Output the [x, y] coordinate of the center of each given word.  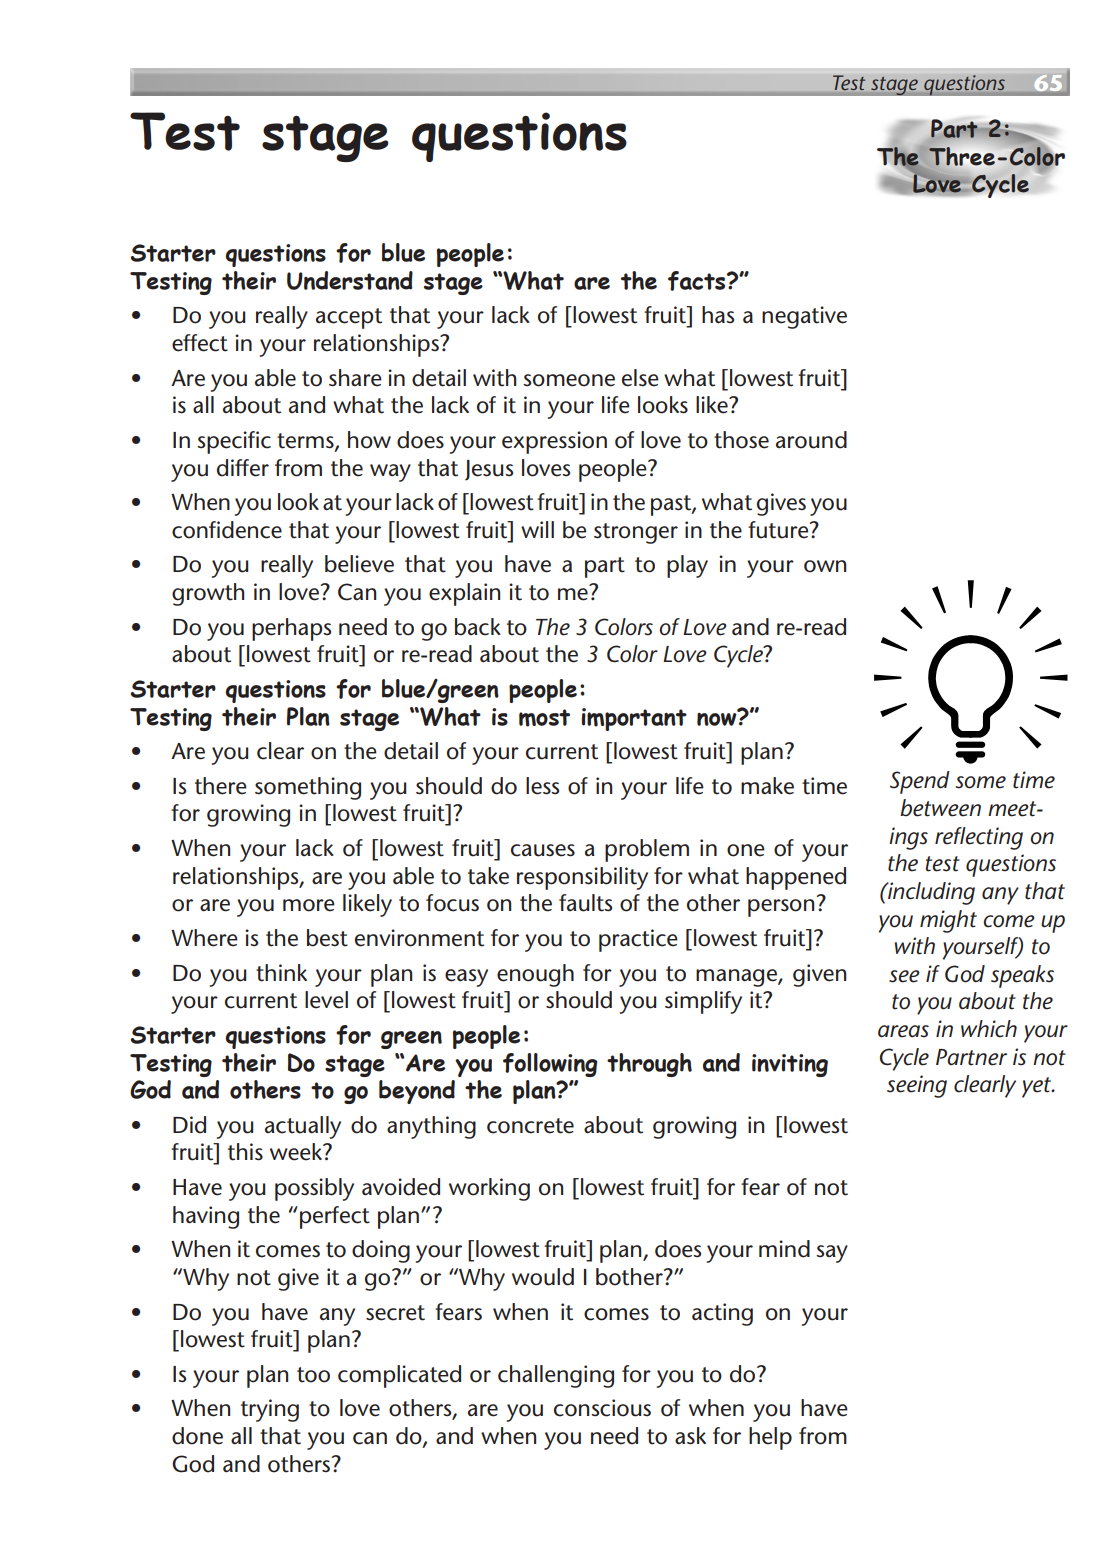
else [640, 378]
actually [303, 1127]
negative [804, 317]
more [309, 905]
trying [270, 1410]
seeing [917, 1086]
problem [647, 850]
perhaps [291, 629]
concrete [530, 1126]
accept [349, 318]
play [687, 566]
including [930, 893]
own [825, 566]
